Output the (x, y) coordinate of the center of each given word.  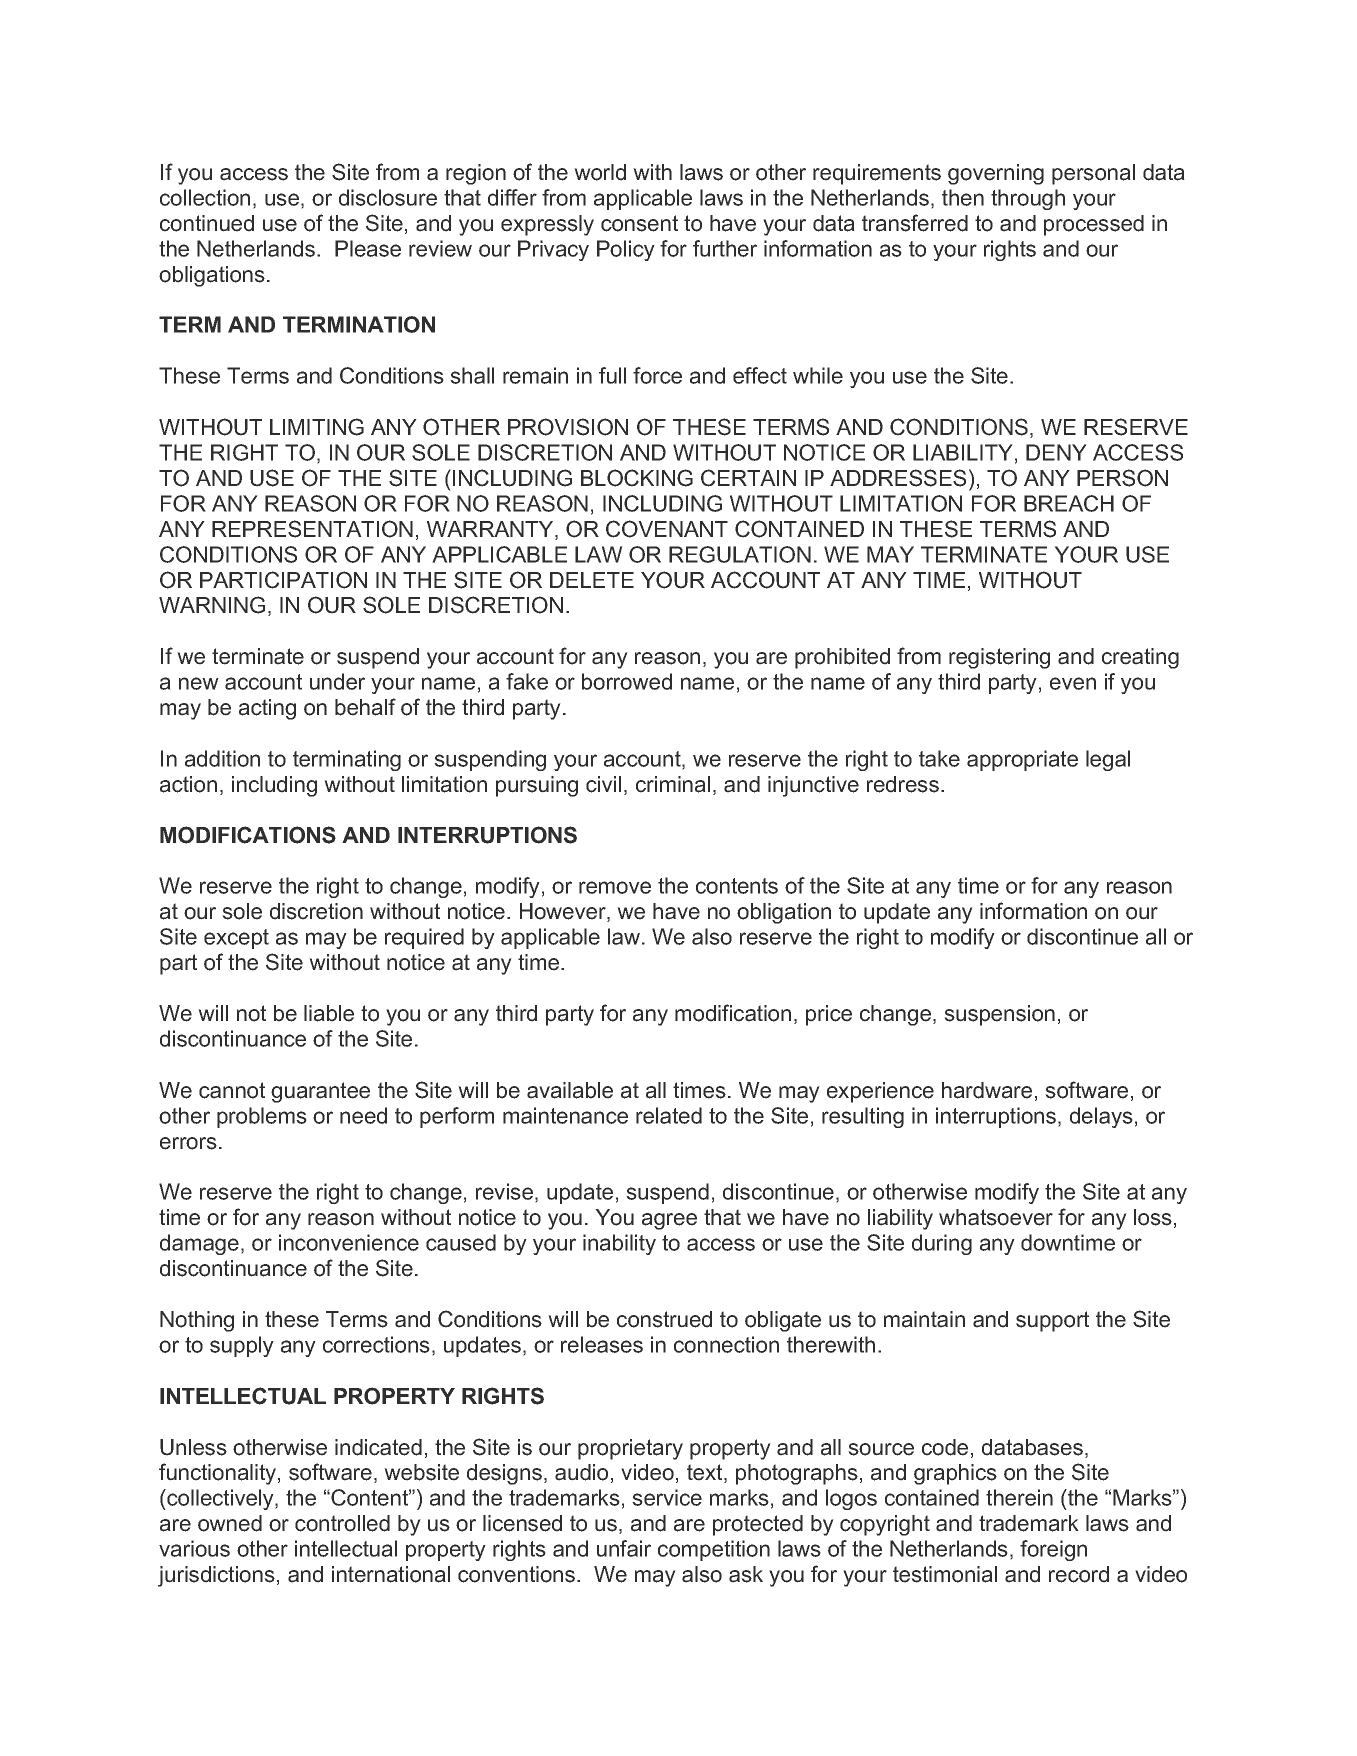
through (1028, 199)
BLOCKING (637, 478)
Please (368, 248)
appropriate (1022, 760)
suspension (999, 1015)
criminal (673, 784)
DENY (1056, 452)
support (1052, 1321)
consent (639, 223)
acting (267, 709)
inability (619, 1244)
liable (329, 1013)
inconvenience (349, 1242)
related (669, 1115)
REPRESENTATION (312, 529)
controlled (342, 1523)
